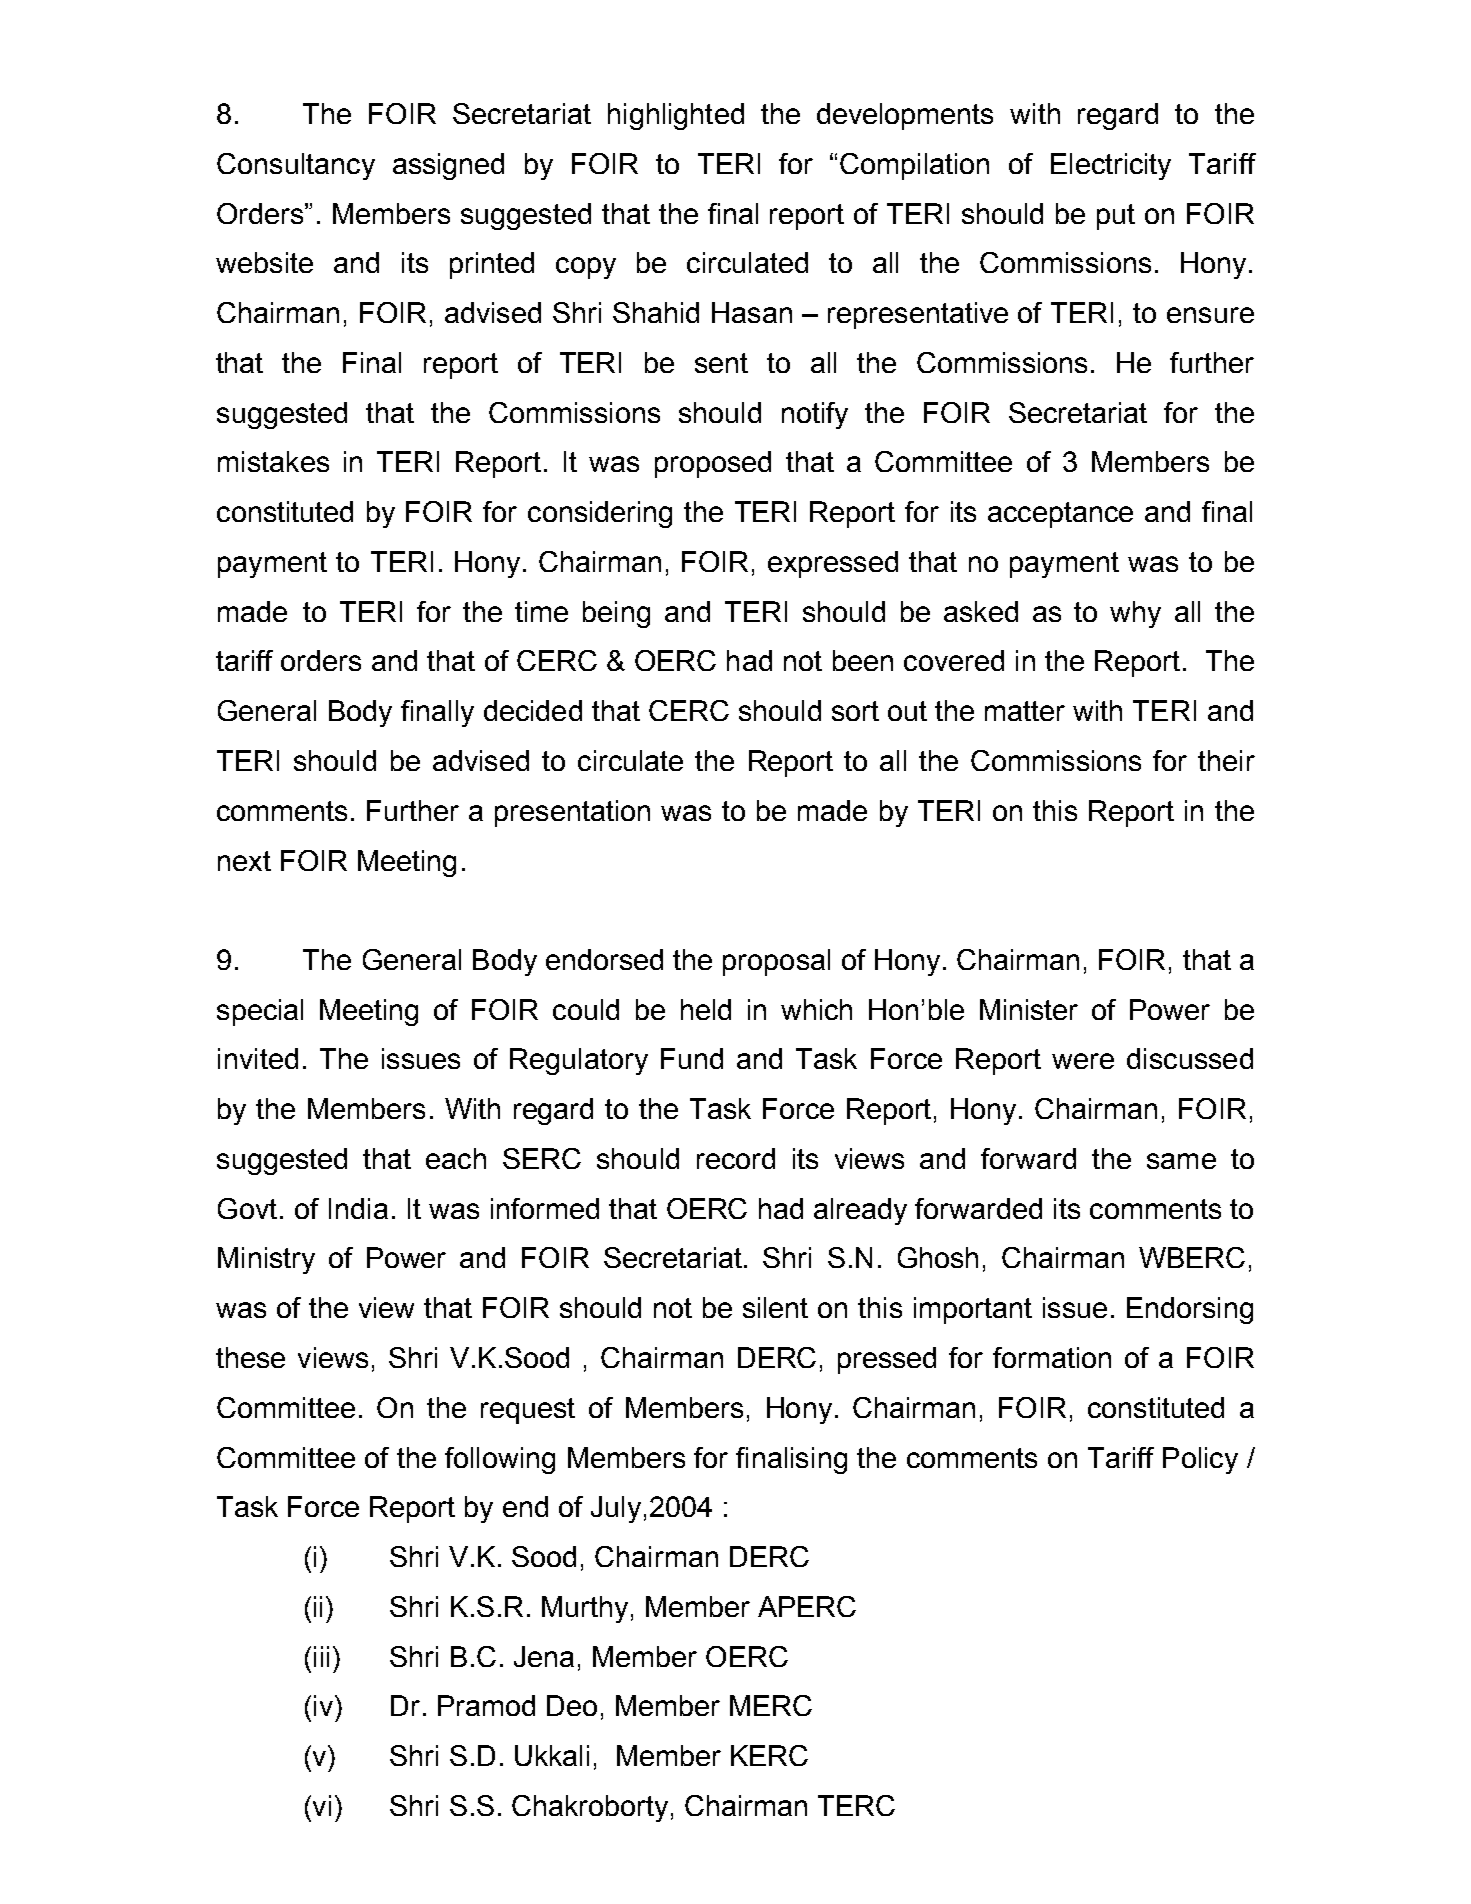 Image resolution: width=1471 pixels, height=1904 pixels. What do you see at coordinates (1111, 166) in the image?
I see `Electricity` at bounding box center [1111, 166].
